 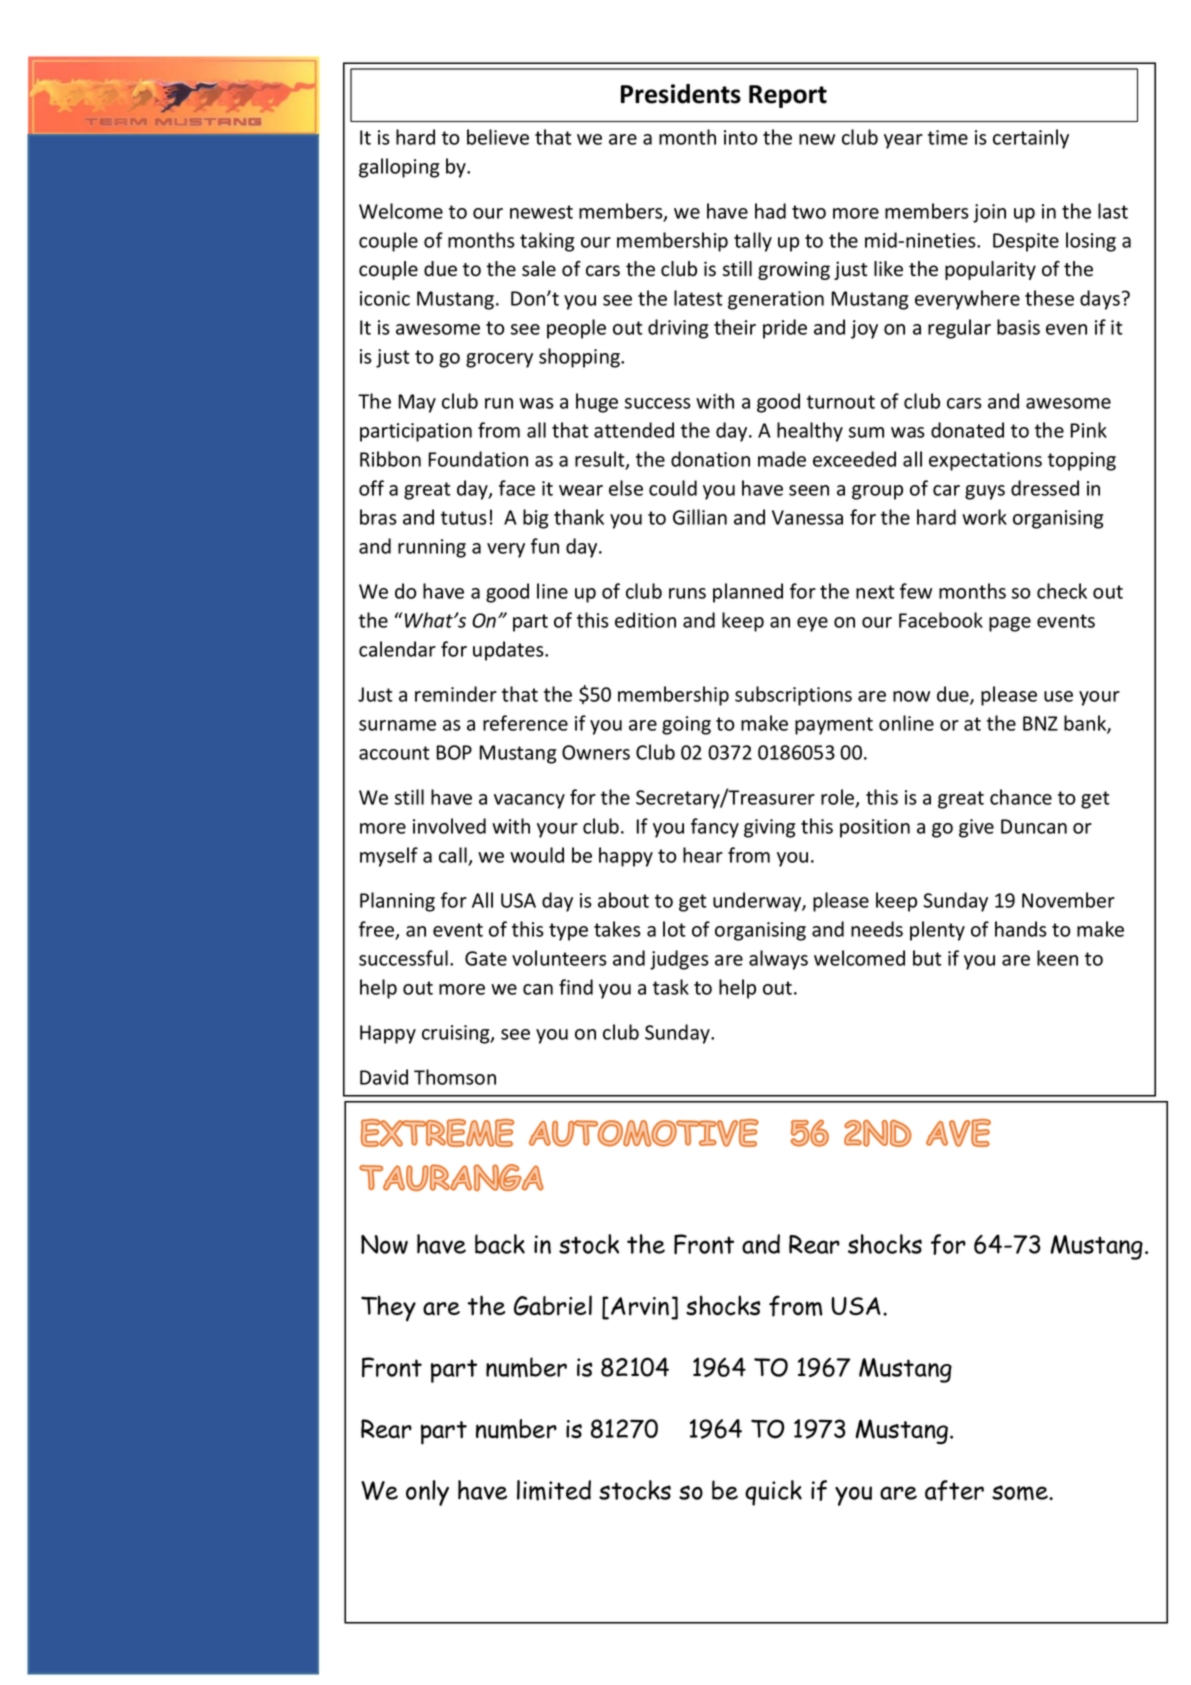 I want to click on into, so click(x=740, y=137).
